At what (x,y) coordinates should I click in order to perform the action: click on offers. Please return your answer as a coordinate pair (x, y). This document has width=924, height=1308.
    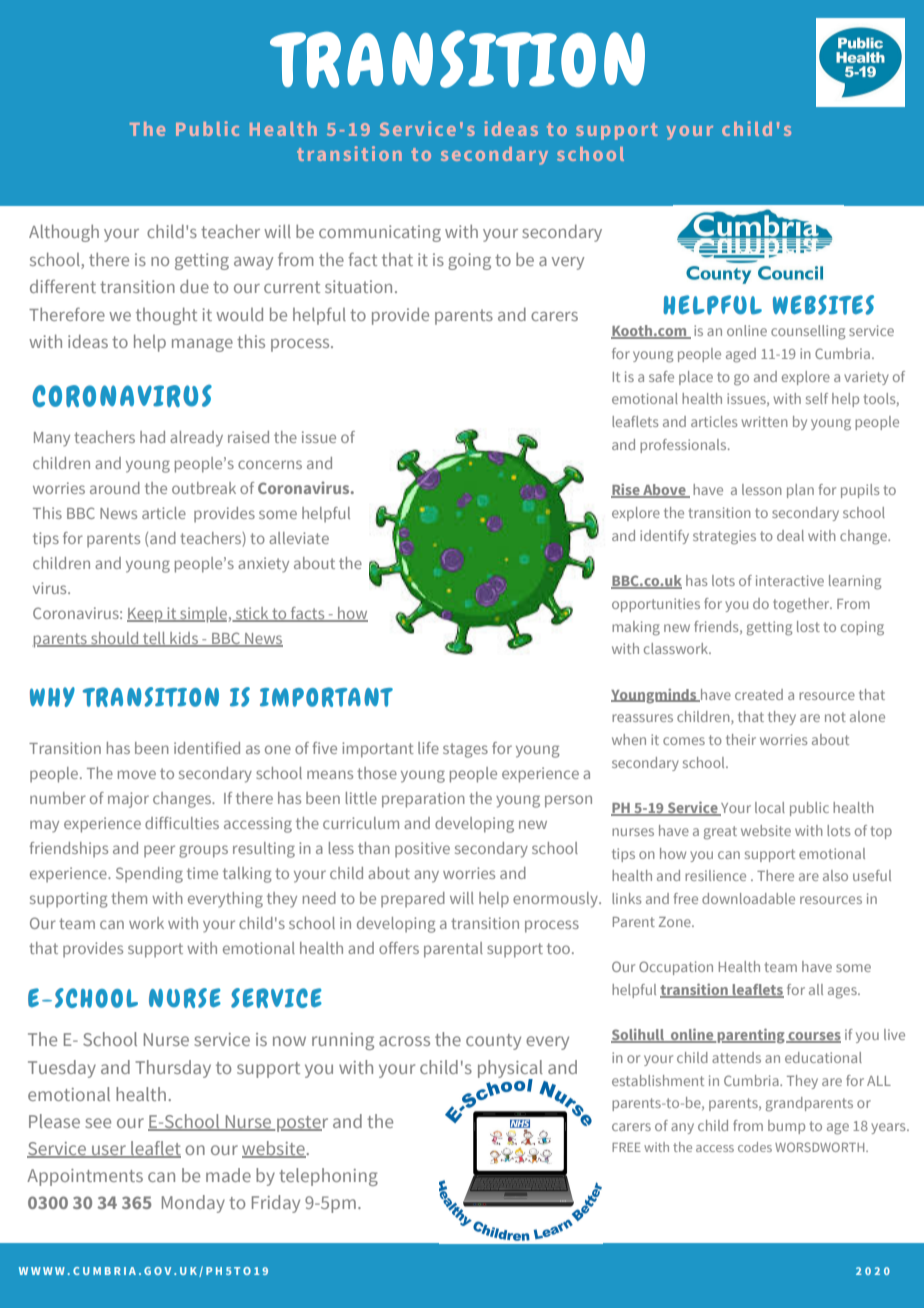
    Looking at the image, I should click on (399, 948).
